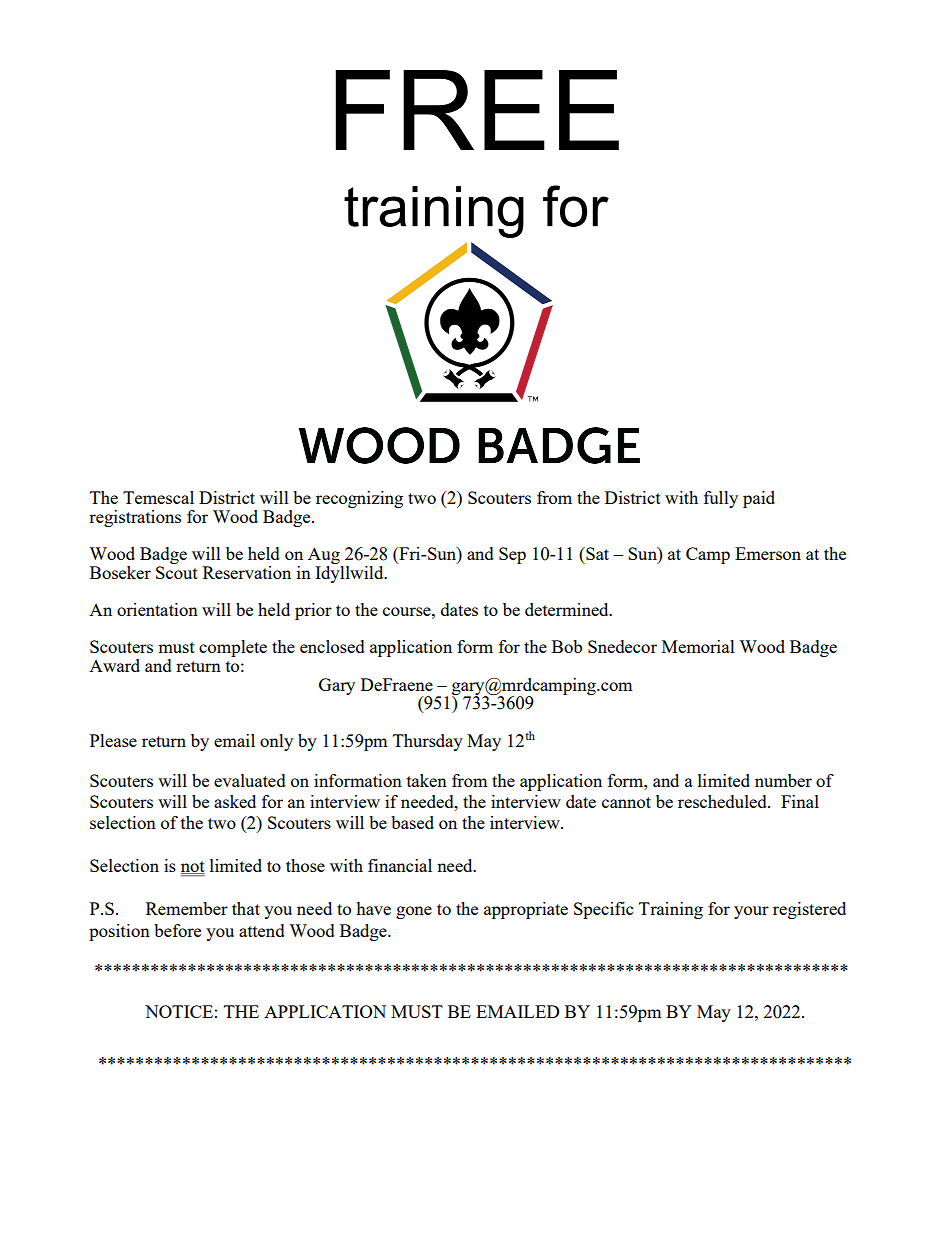 This image has height=1233, width=952. Describe the element at coordinates (187, 908) in the image. I see `Remember` at that location.
